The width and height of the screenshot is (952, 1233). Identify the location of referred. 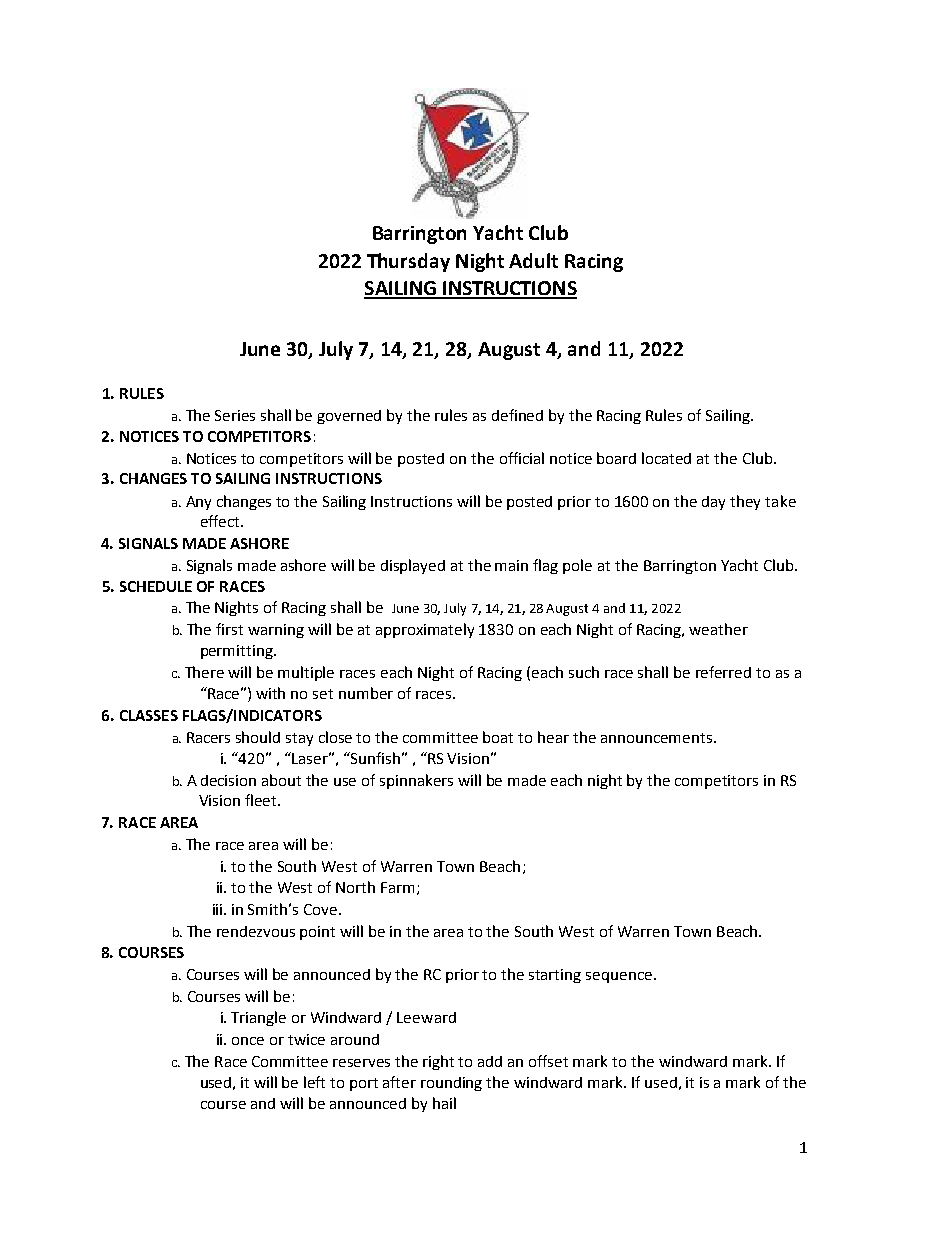
(723, 672).
